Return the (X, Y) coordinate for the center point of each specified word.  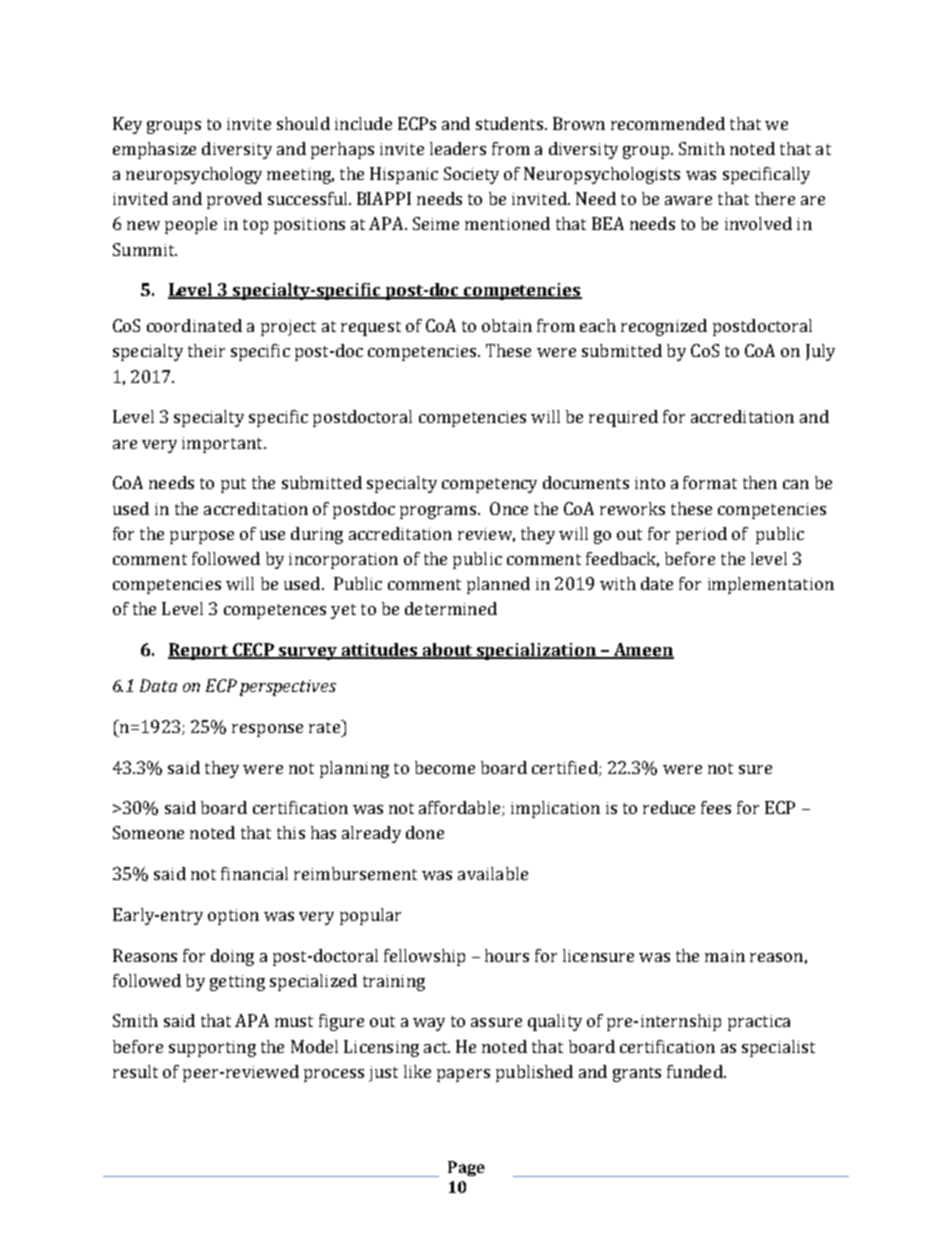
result (135, 1071)
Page (466, 1168)
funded (696, 1071)
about (448, 651)
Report (199, 651)
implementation (771, 585)
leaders (458, 148)
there (775, 198)
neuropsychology (194, 175)
